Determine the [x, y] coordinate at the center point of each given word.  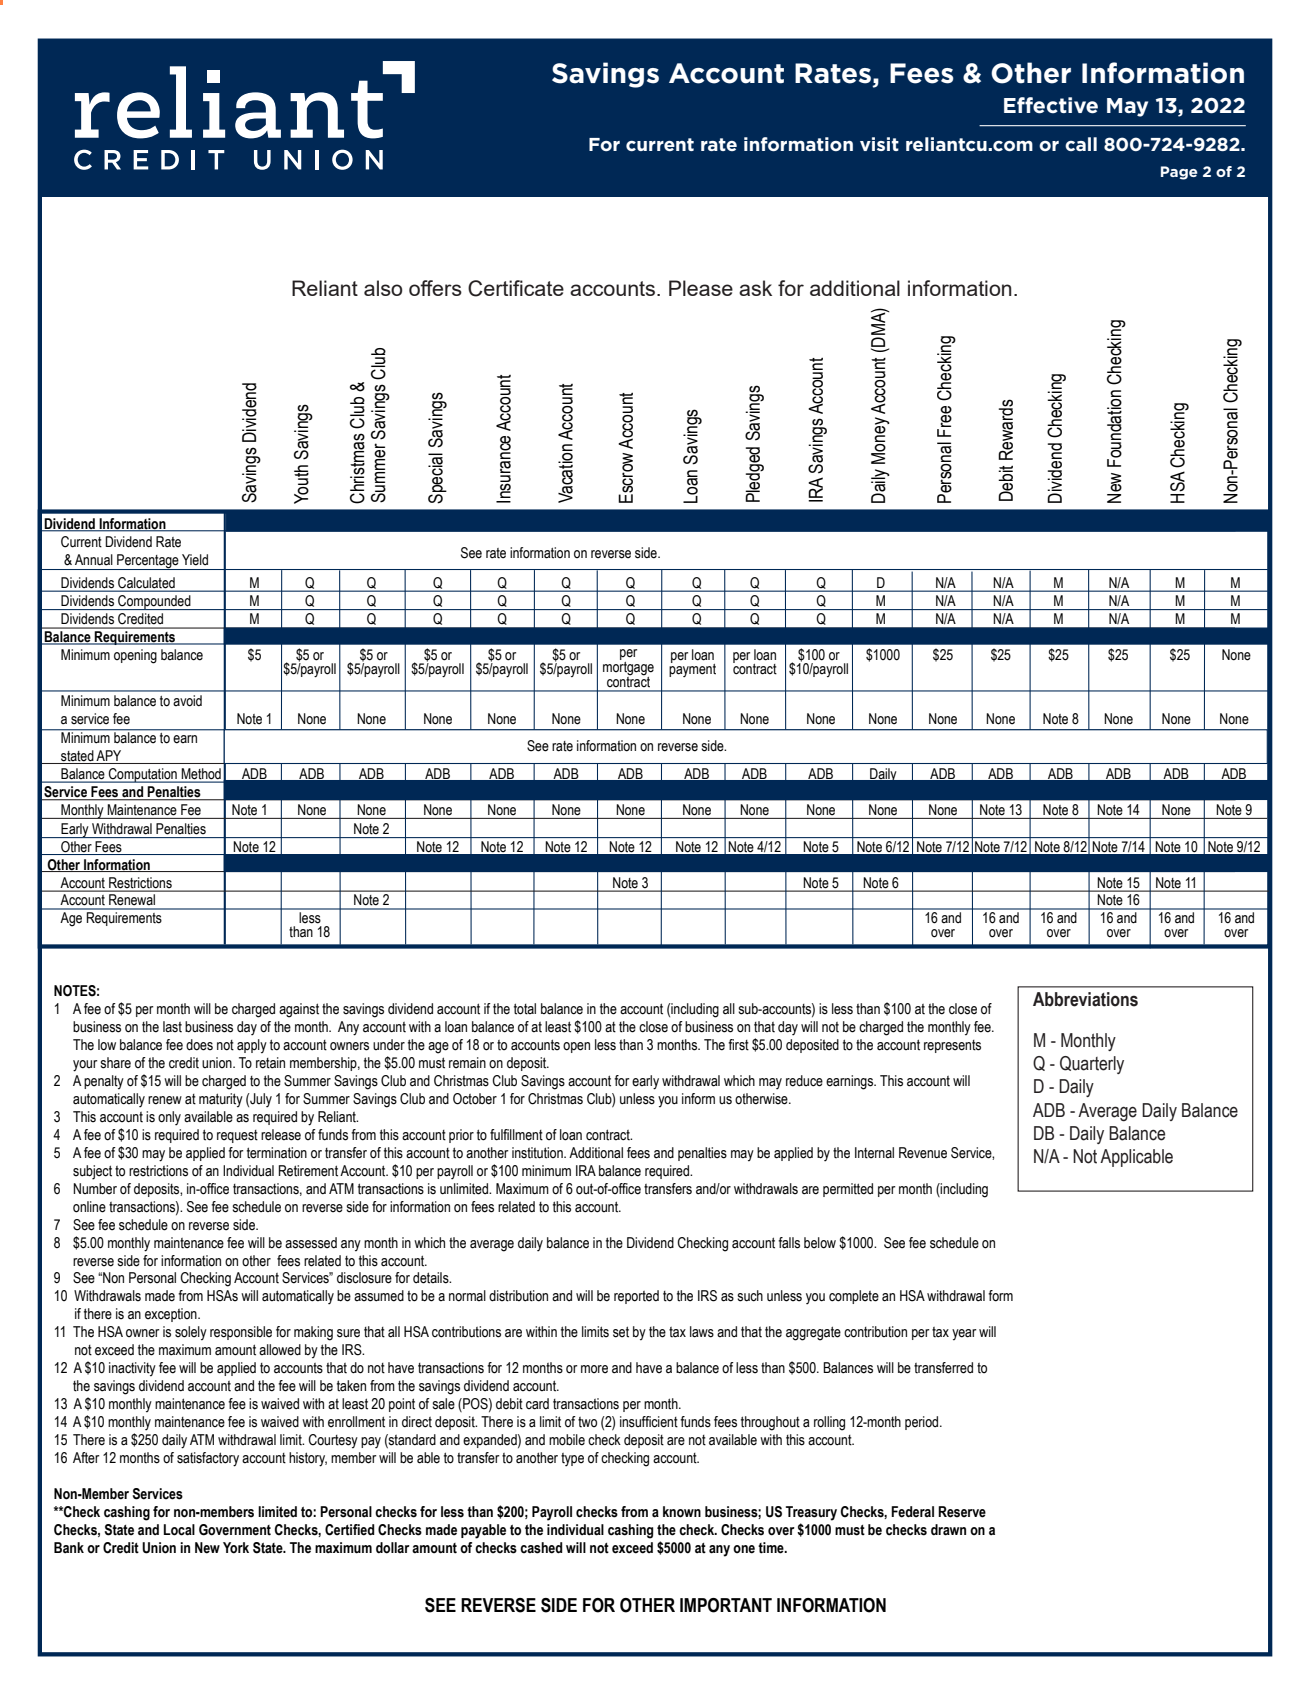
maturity [221, 1100]
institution [538, 1153]
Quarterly [1092, 1065]
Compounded [154, 602]
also [383, 288]
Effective [1051, 105]
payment [692, 669]
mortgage [628, 668]
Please [701, 288]
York [236, 1548]
